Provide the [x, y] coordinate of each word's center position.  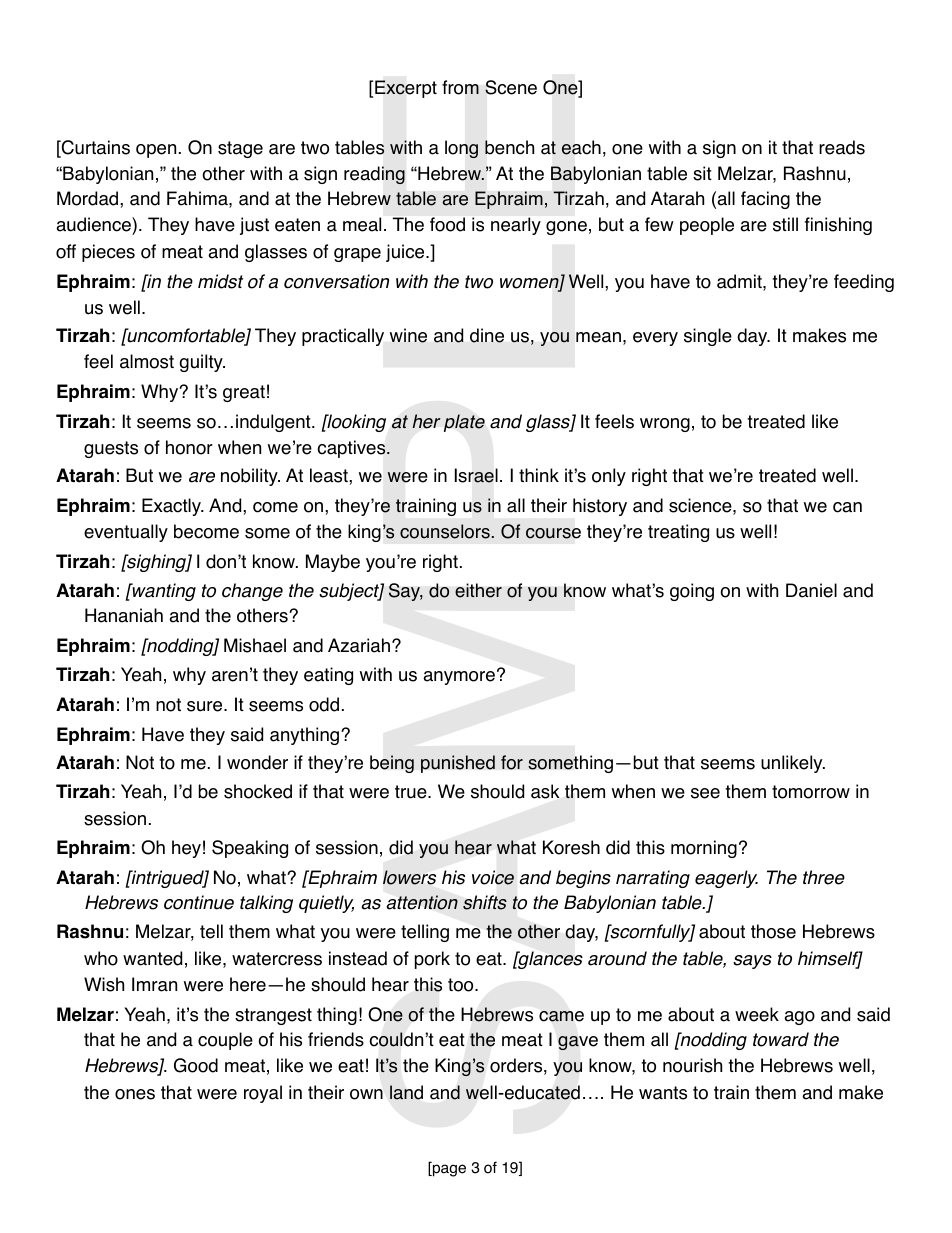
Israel [476, 475]
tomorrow [811, 792]
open [156, 151]
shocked [258, 791]
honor [189, 447]
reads [842, 147]
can [847, 507]
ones [135, 1094]
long [461, 149]
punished [458, 764]
